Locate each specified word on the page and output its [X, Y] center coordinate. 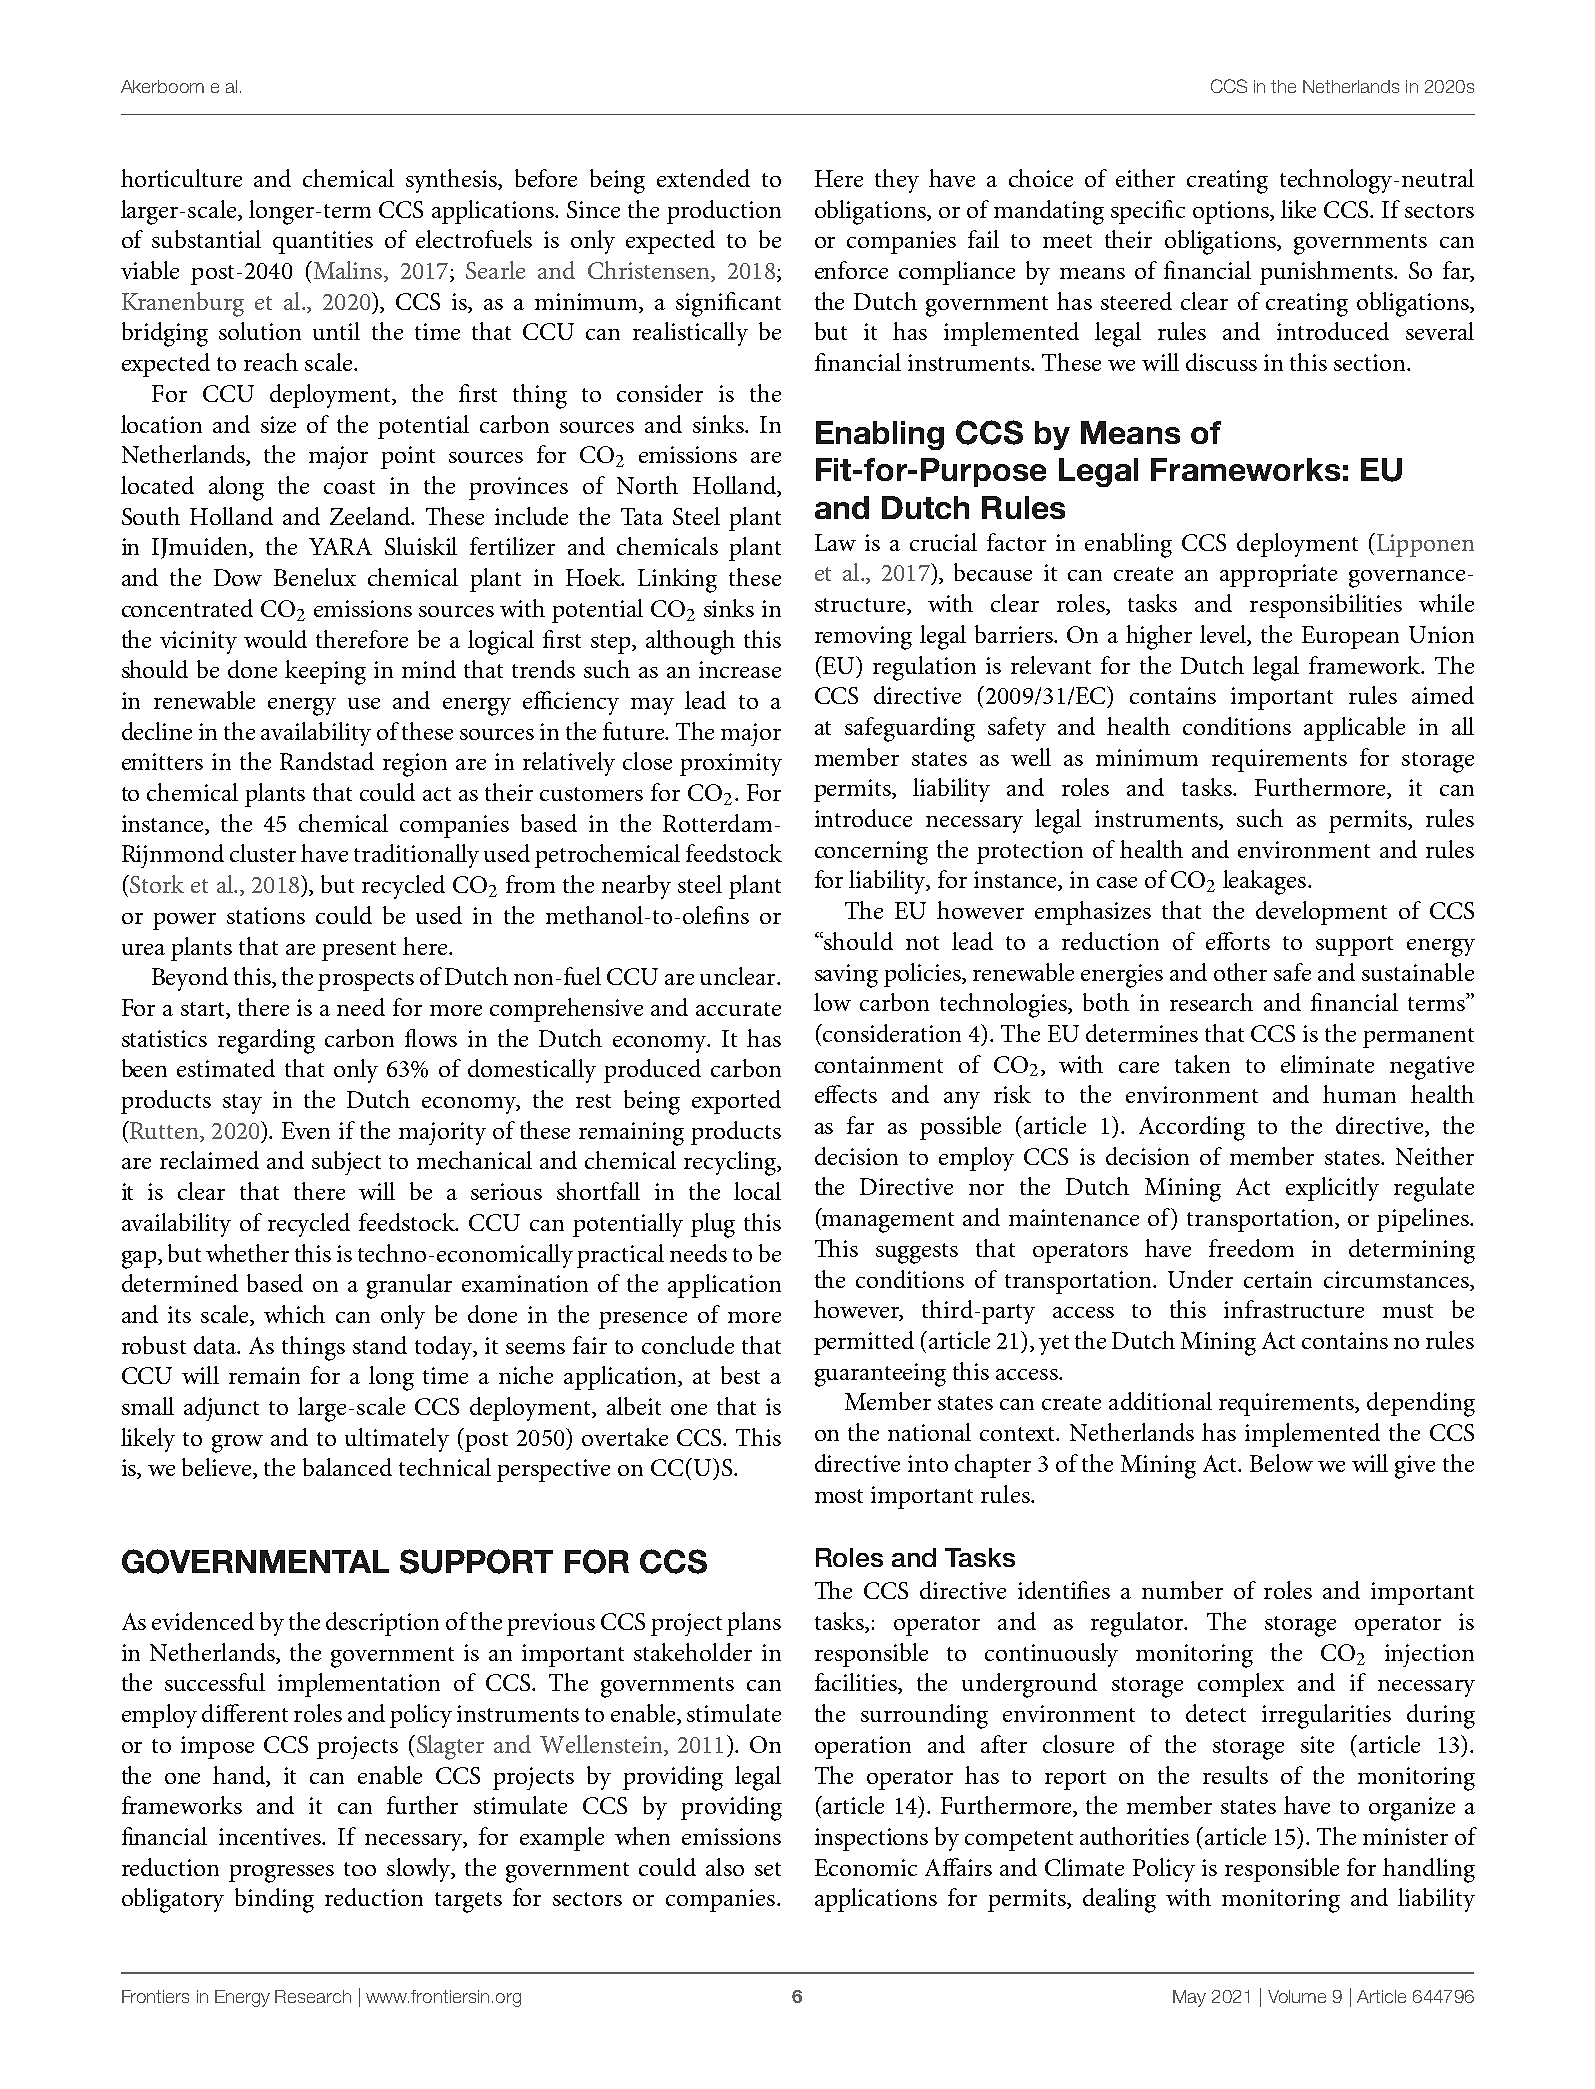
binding [274, 1900]
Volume [1297, 1996]
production [724, 212]
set [768, 1869]
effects [846, 1094]
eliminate [1327, 1064]
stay [242, 1104]
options [1232, 212]
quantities [323, 242]
